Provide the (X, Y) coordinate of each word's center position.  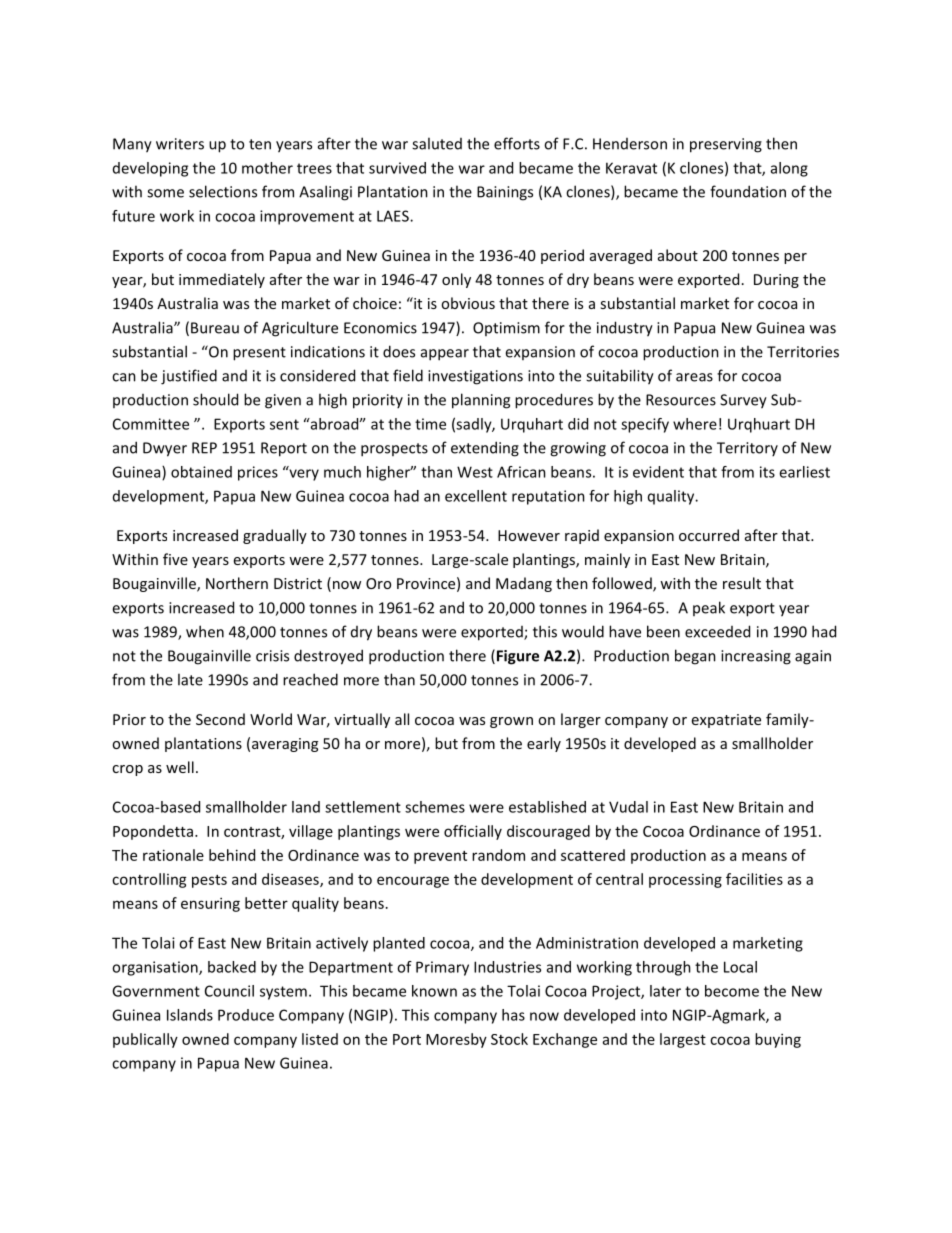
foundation (748, 191)
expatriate (726, 721)
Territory (747, 449)
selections (223, 191)
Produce (246, 1015)
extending (485, 449)
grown (511, 722)
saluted (437, 143)
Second (220, 719)
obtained (201, 472)
